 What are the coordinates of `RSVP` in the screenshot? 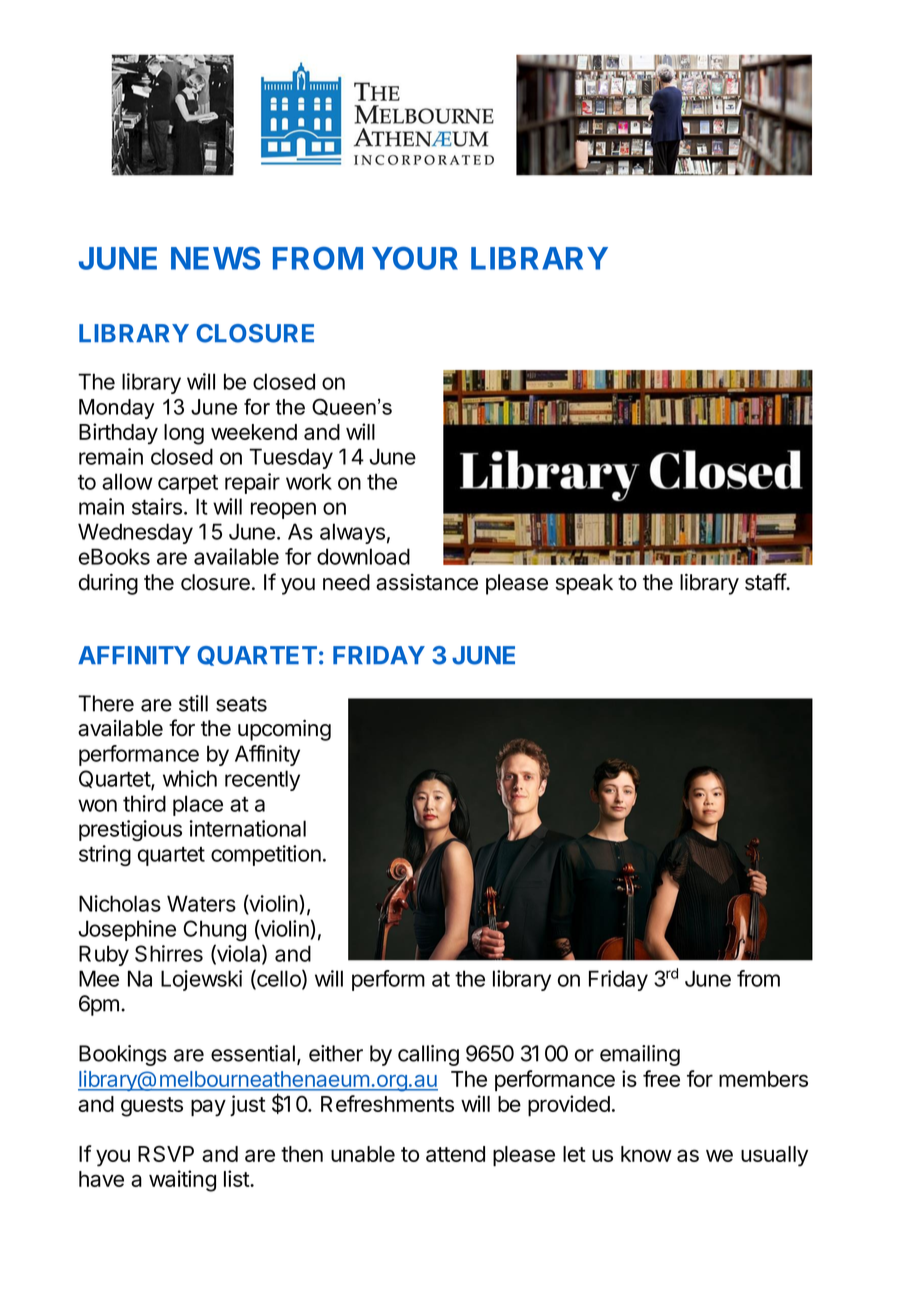 It's located at (166, 1154).
